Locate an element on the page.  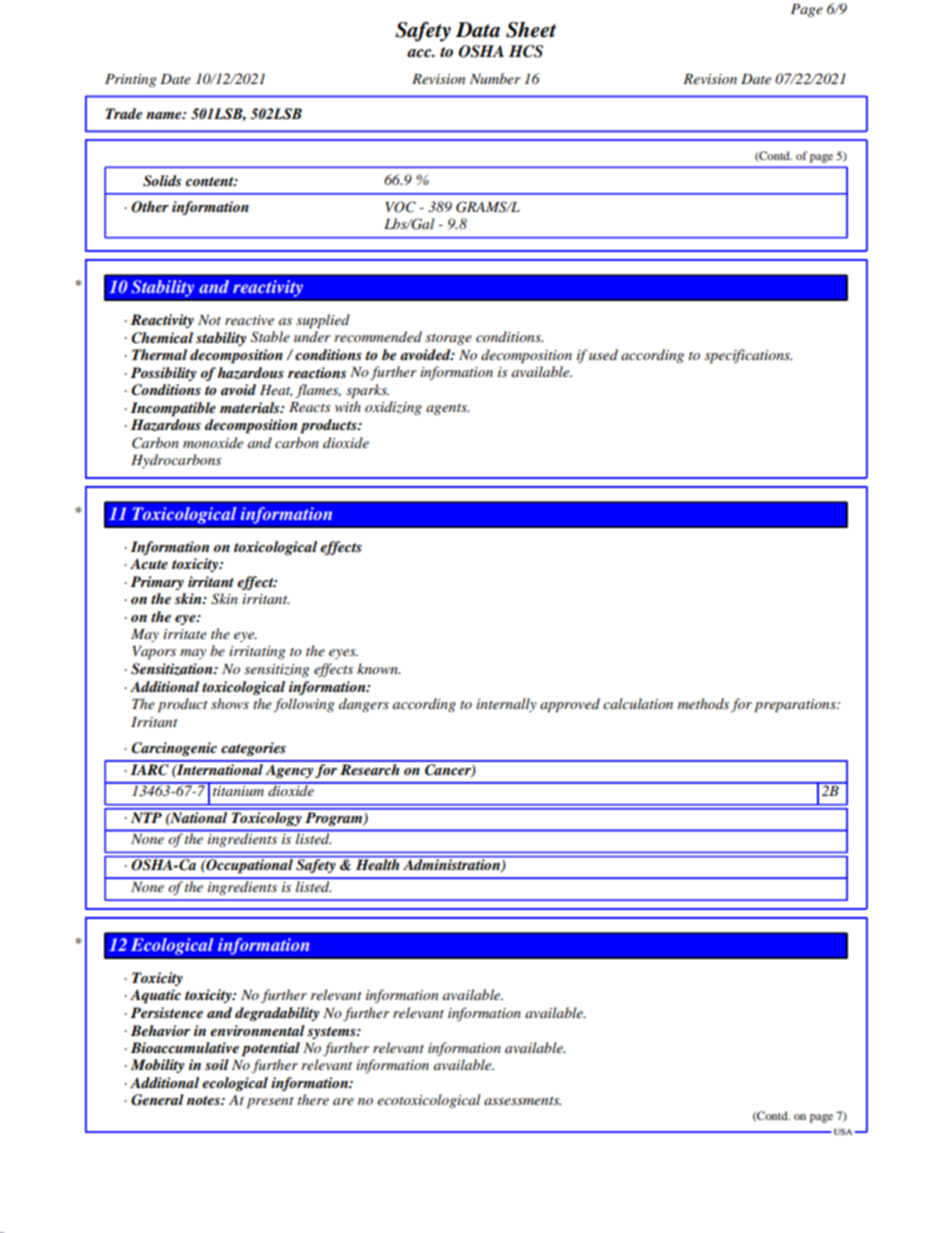
methods is located at coordinates (703, 703).
